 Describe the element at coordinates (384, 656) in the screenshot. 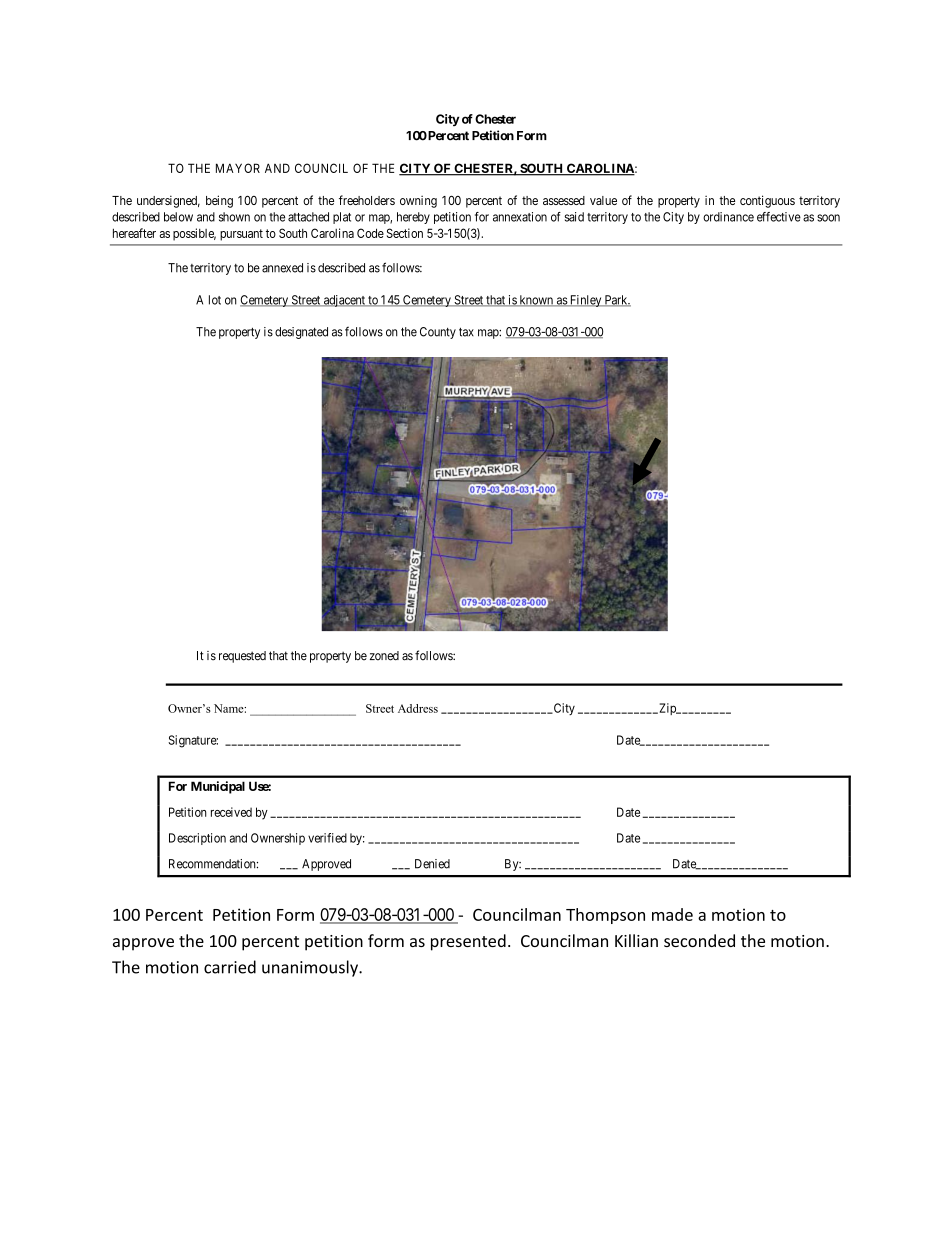

I see `zoned` at that location.
